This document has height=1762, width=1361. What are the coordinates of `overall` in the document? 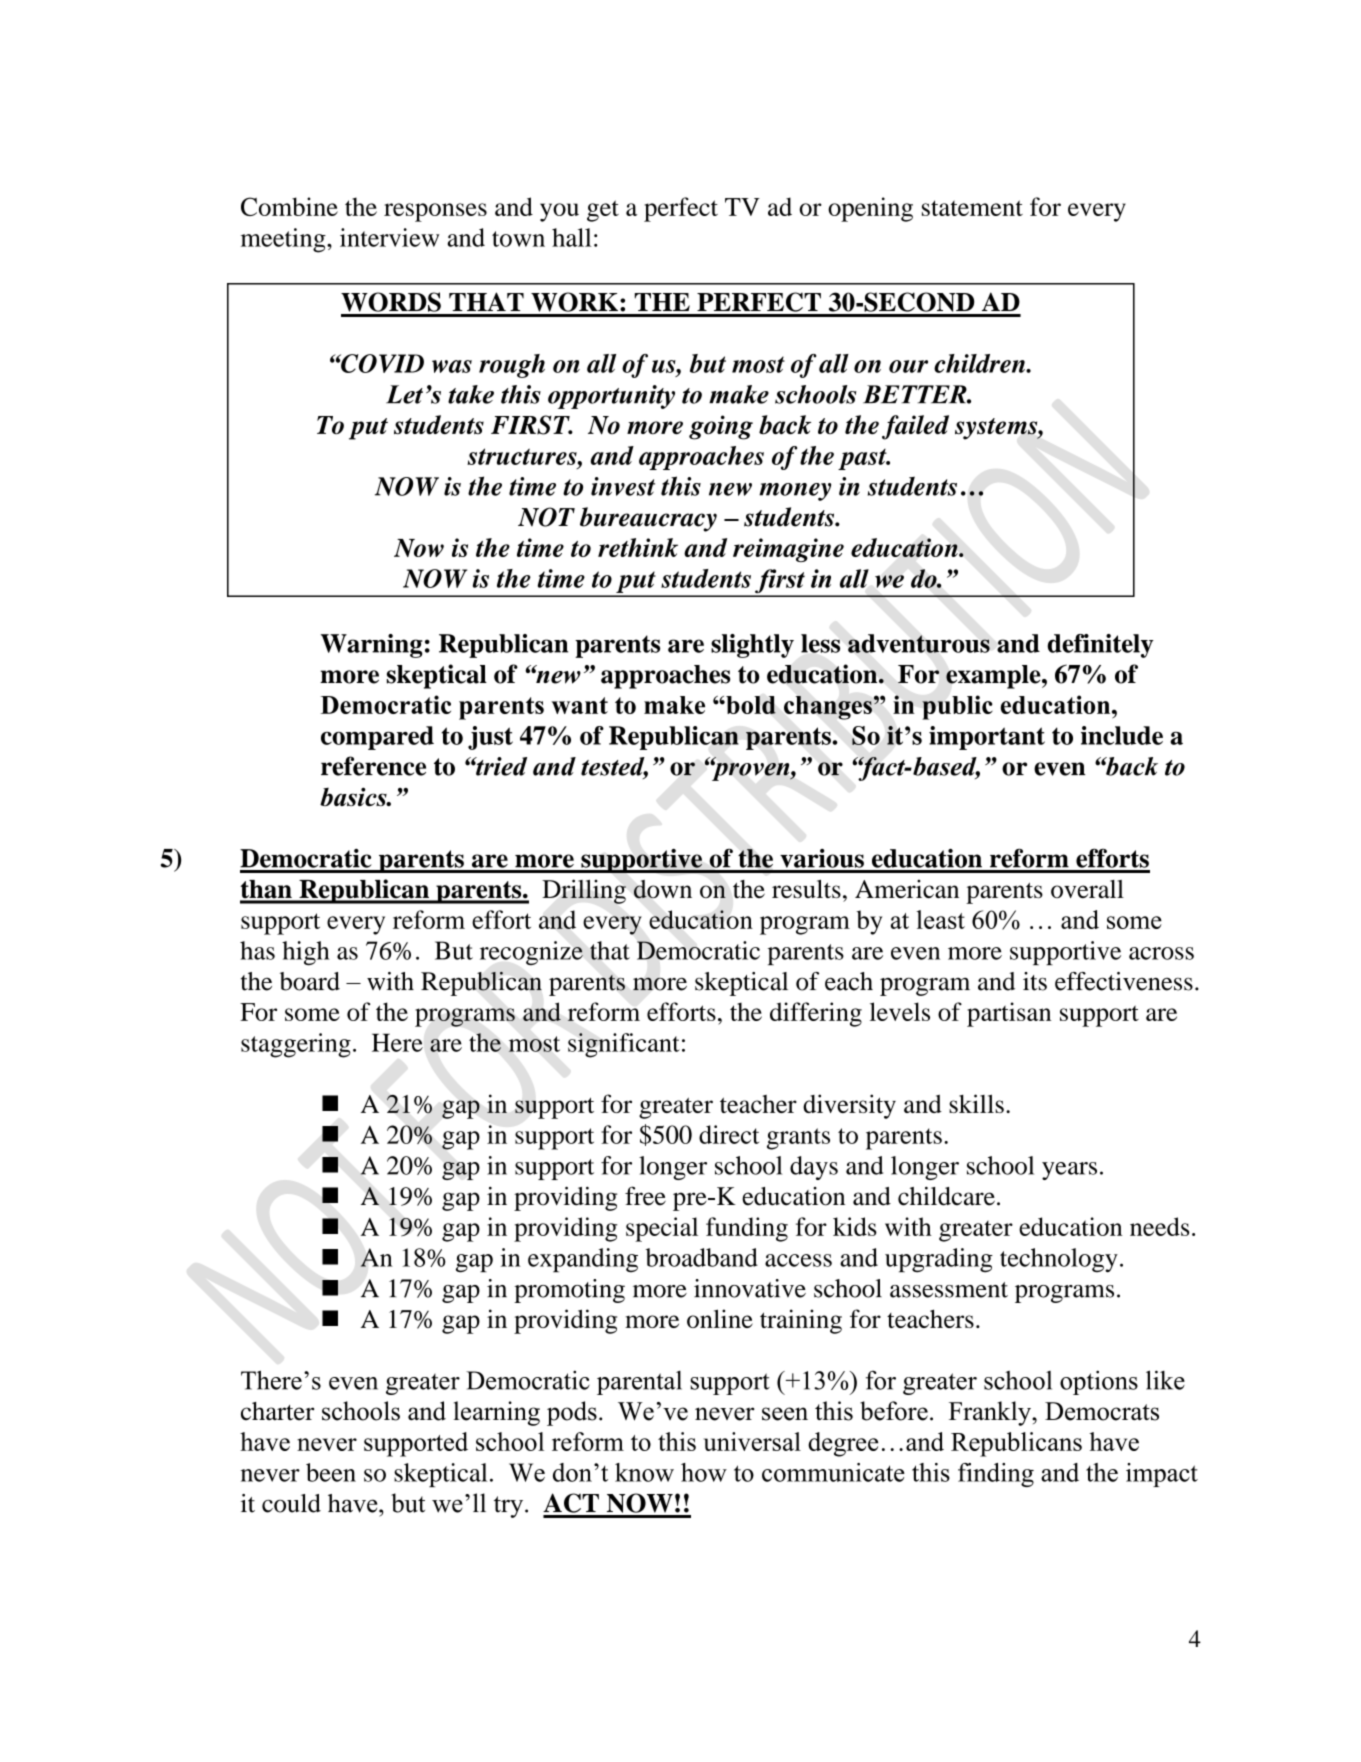 It's located at (1087, 889).
